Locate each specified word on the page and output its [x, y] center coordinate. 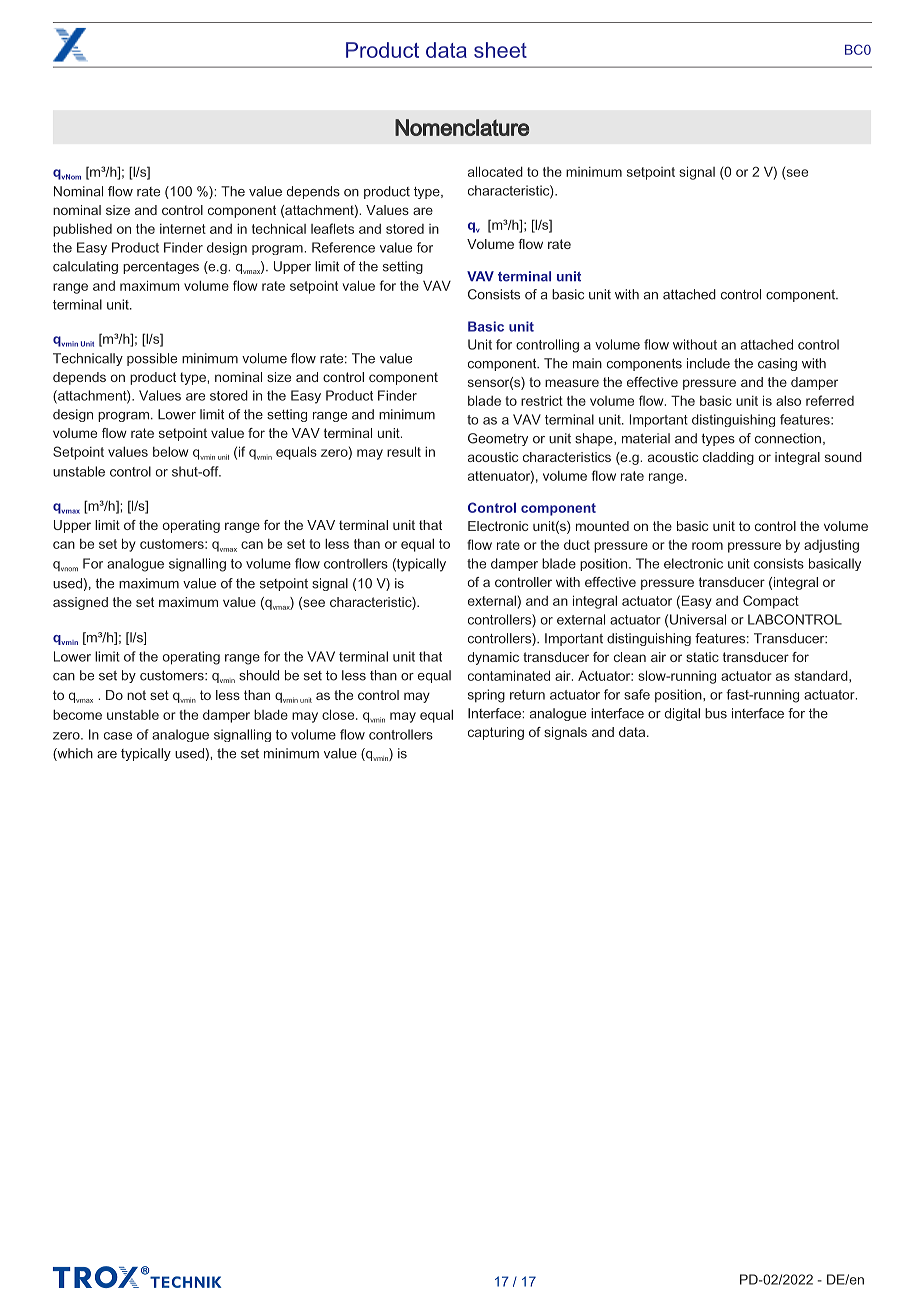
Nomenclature [462, 127]
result [404, 451]
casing [777, 364]
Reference [343, 247]
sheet [500, 50]
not [136, 695]
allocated [495, 171]
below [170, 451]
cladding [728, 458]
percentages [161, 268]
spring [486, 696]
